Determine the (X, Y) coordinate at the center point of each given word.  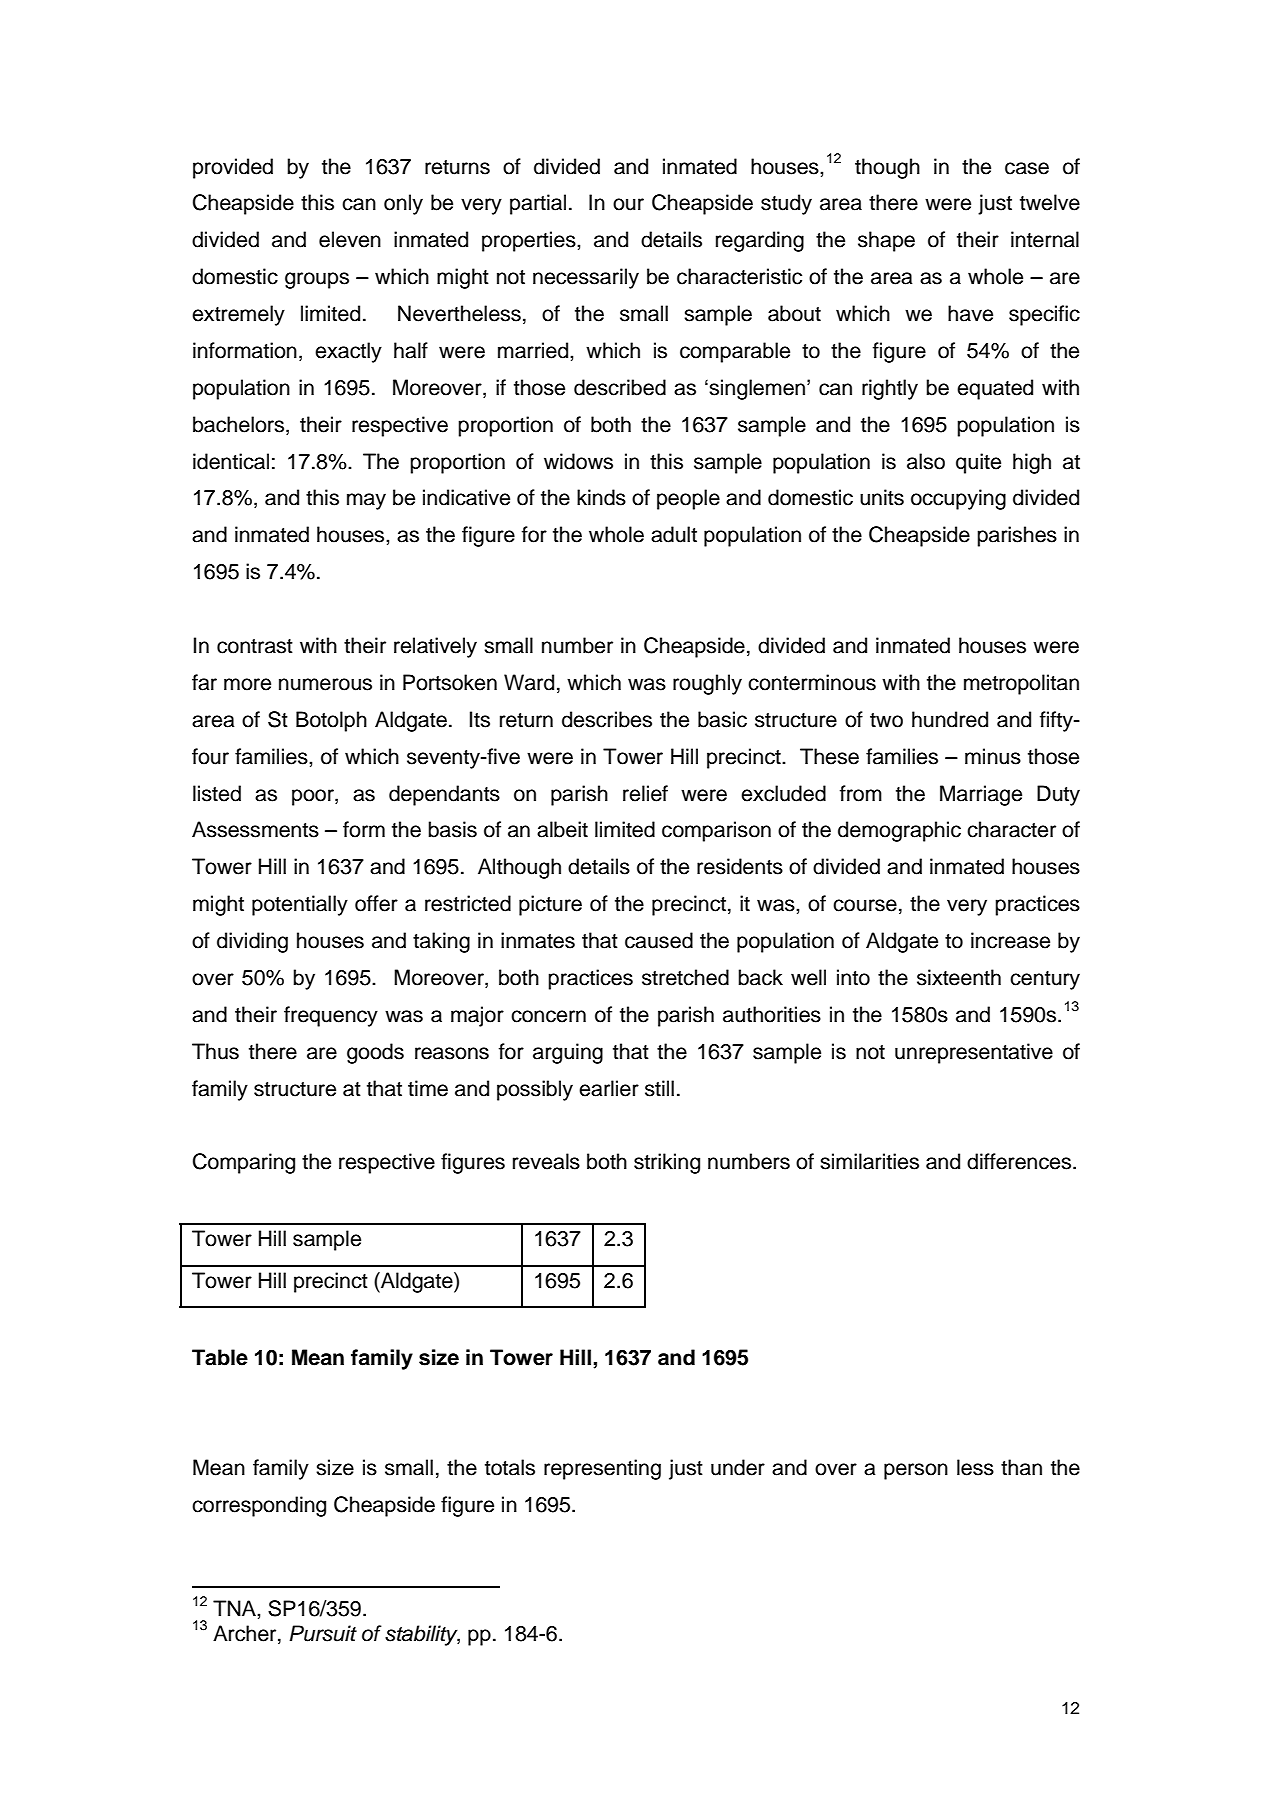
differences (1019, 1161)
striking (667, 1163)
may (366, 501)
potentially (300, 905)
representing (602, 1469)
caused (659, 940)
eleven (350, 239)
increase (1010, 940)
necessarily (586, 278)
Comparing (244, 1163)
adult (674, 534)
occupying (958, 499)
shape (886, 241)
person (916, 1471)
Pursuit (323, 1633)
